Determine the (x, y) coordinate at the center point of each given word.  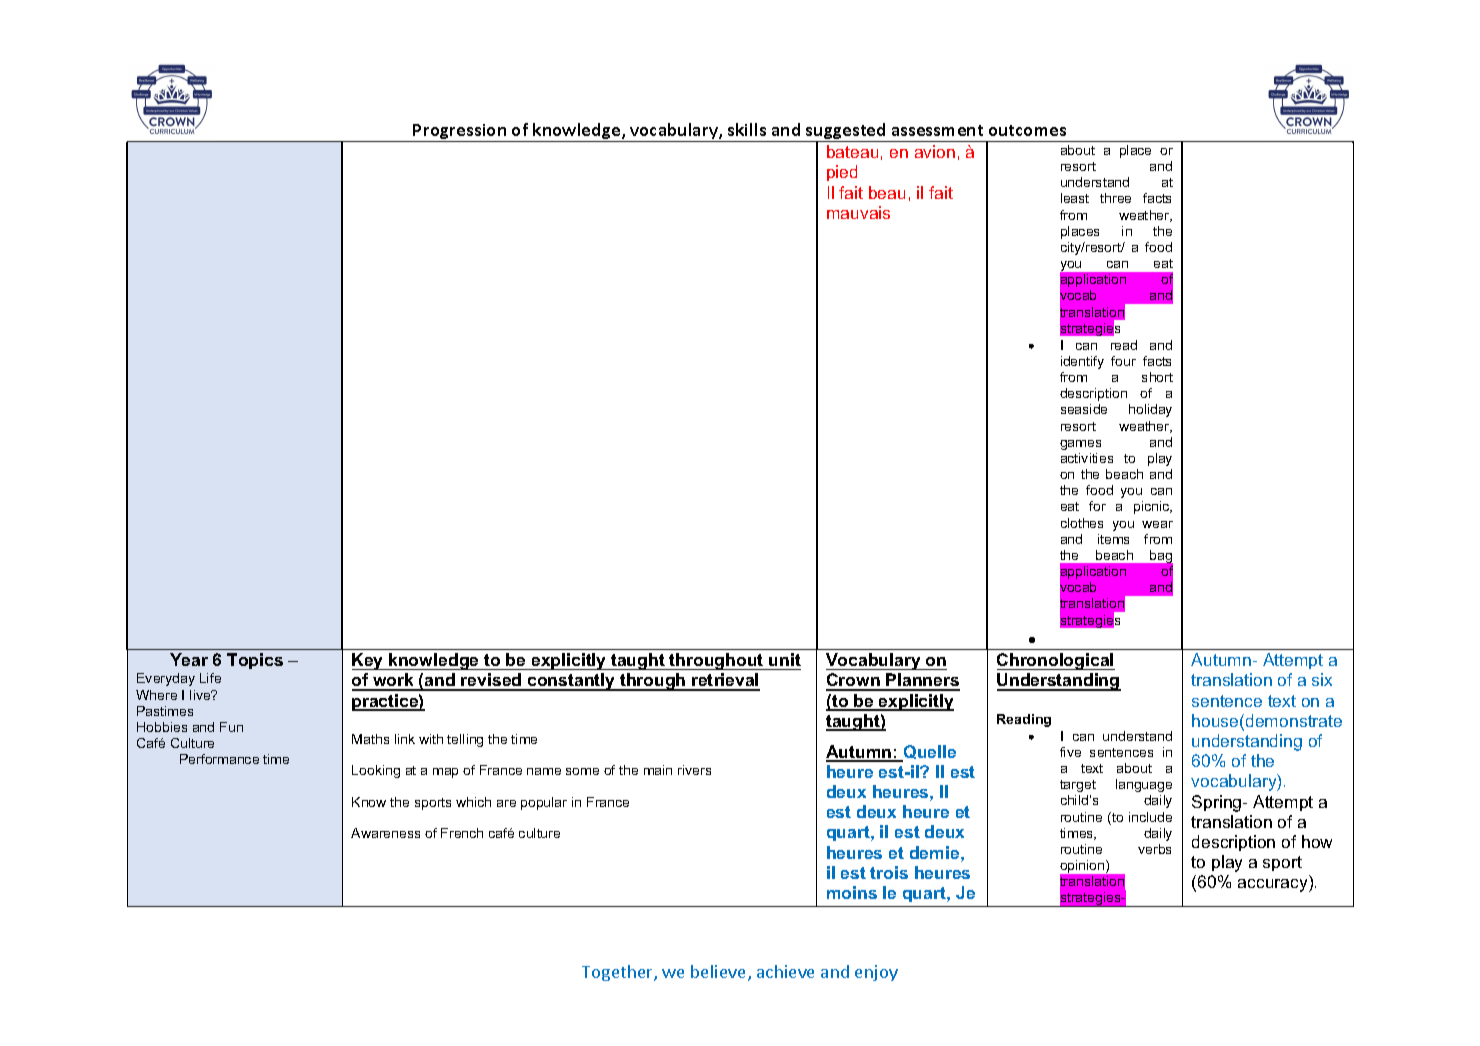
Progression (460, 133)
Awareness (385, 833)
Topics (255, 661)
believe (720, 973)
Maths (370, 739)
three (1115, 198)
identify (1082, 362)
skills (747, 129)
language (1144, 785)
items (1113, 539)
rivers (694, 770)
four (1123, 361)
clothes (1082, 523)
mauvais (858, 212)
